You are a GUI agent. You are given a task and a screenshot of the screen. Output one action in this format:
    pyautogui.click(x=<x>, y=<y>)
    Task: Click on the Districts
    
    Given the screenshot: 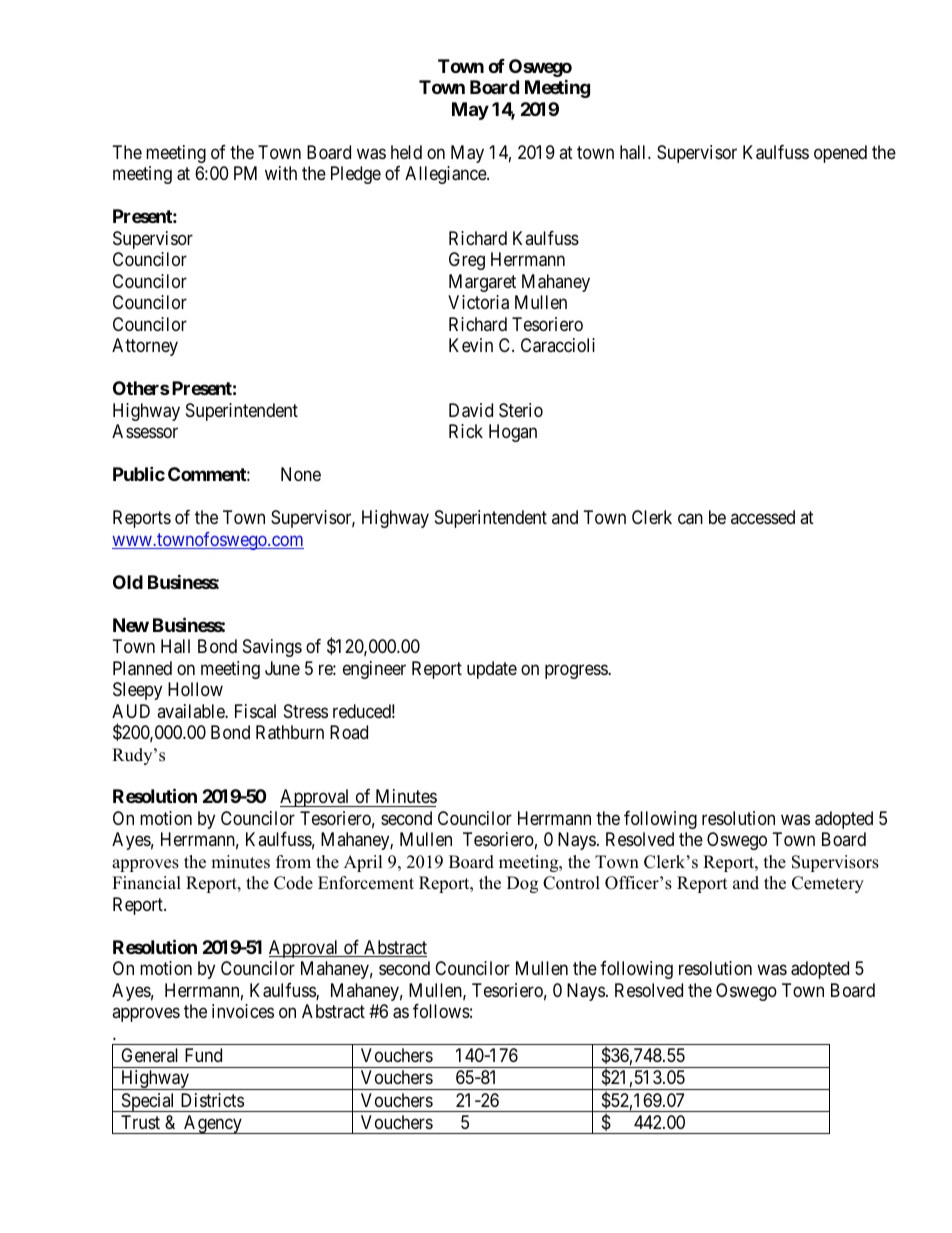 What is the action you would take?
    pyautogui.click(x=212, y=1100)
